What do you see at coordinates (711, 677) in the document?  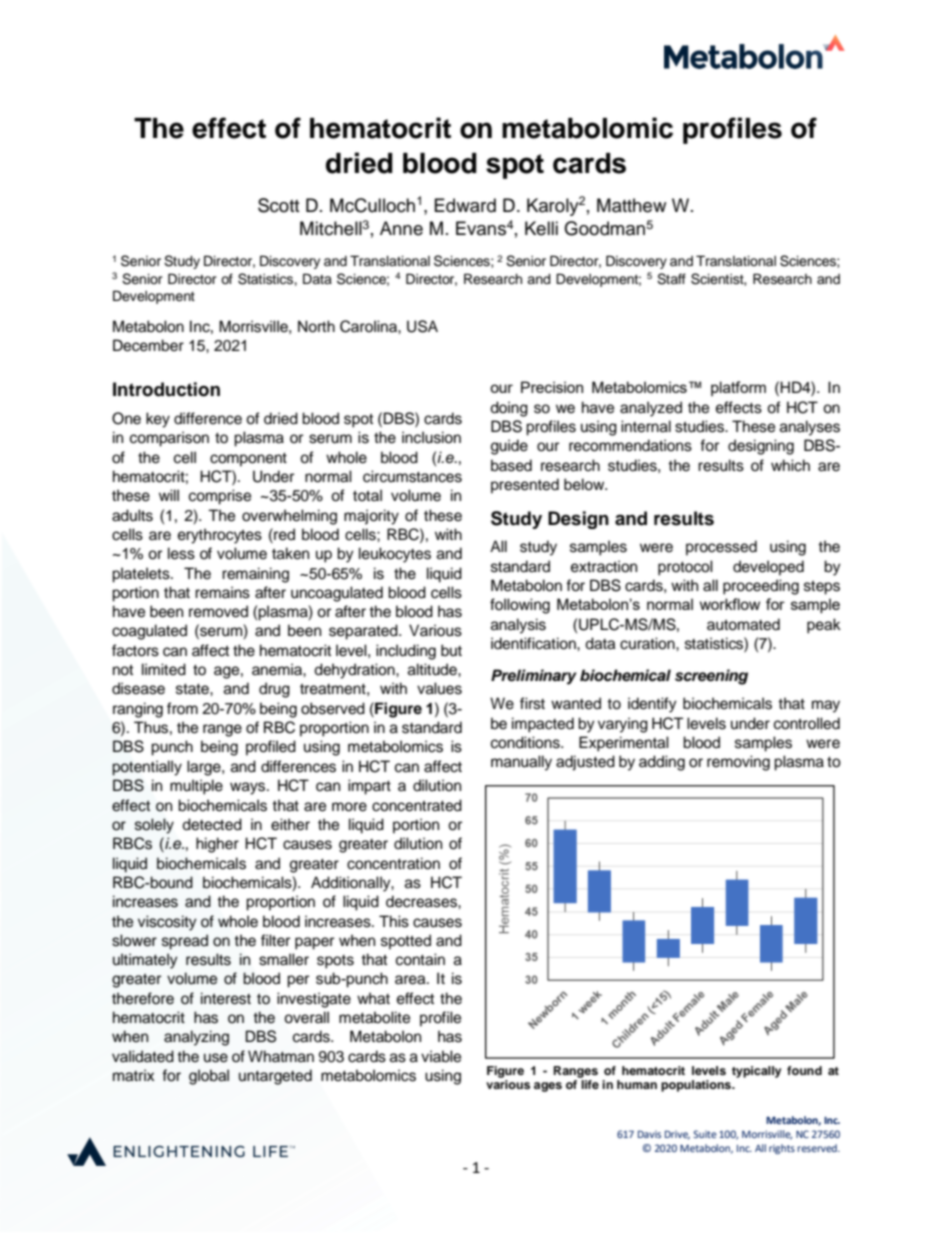 I see `screening` at bounding box center [711, 677].
